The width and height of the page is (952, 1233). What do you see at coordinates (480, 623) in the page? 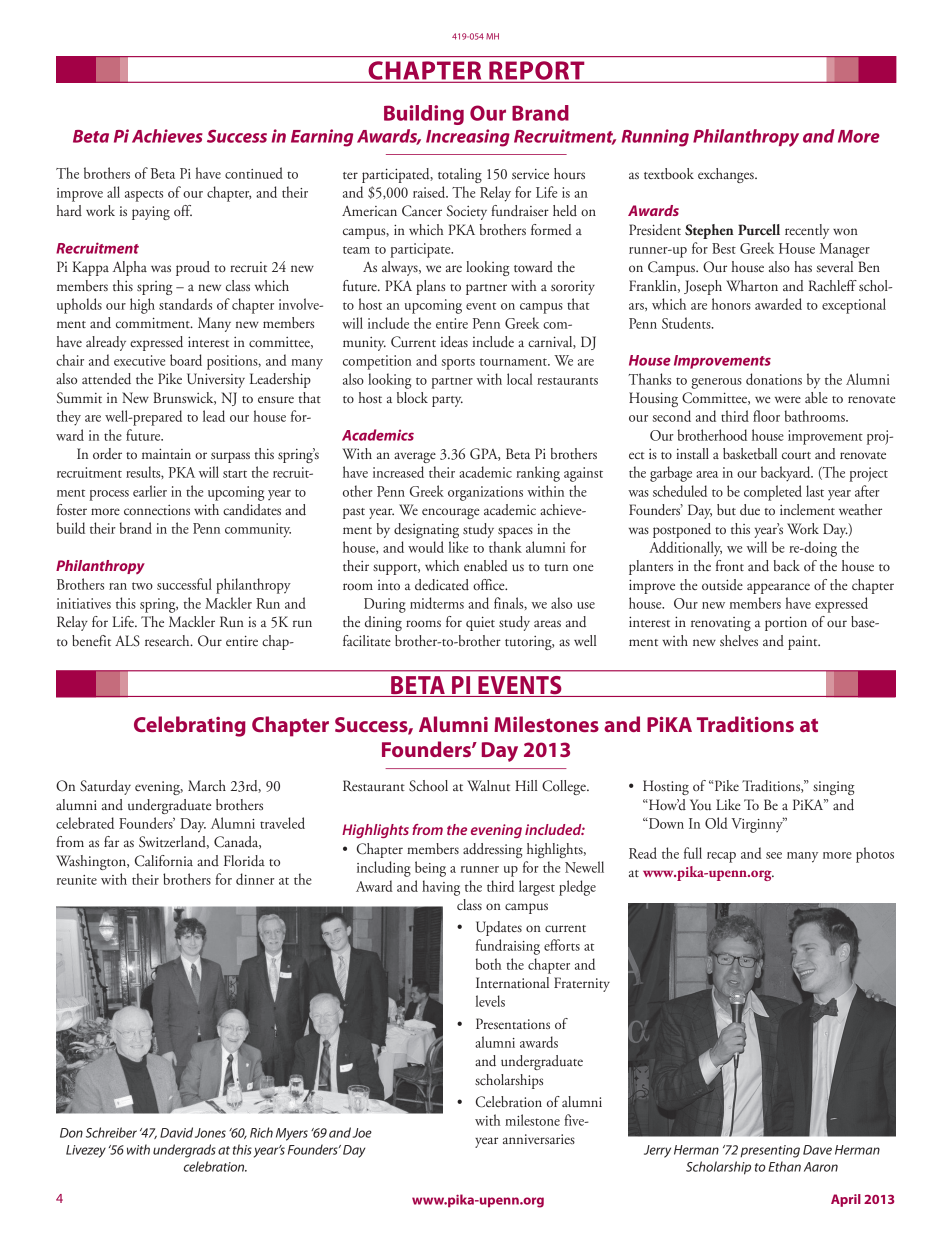
I see `quiet` at bounding box center [480, 623].
